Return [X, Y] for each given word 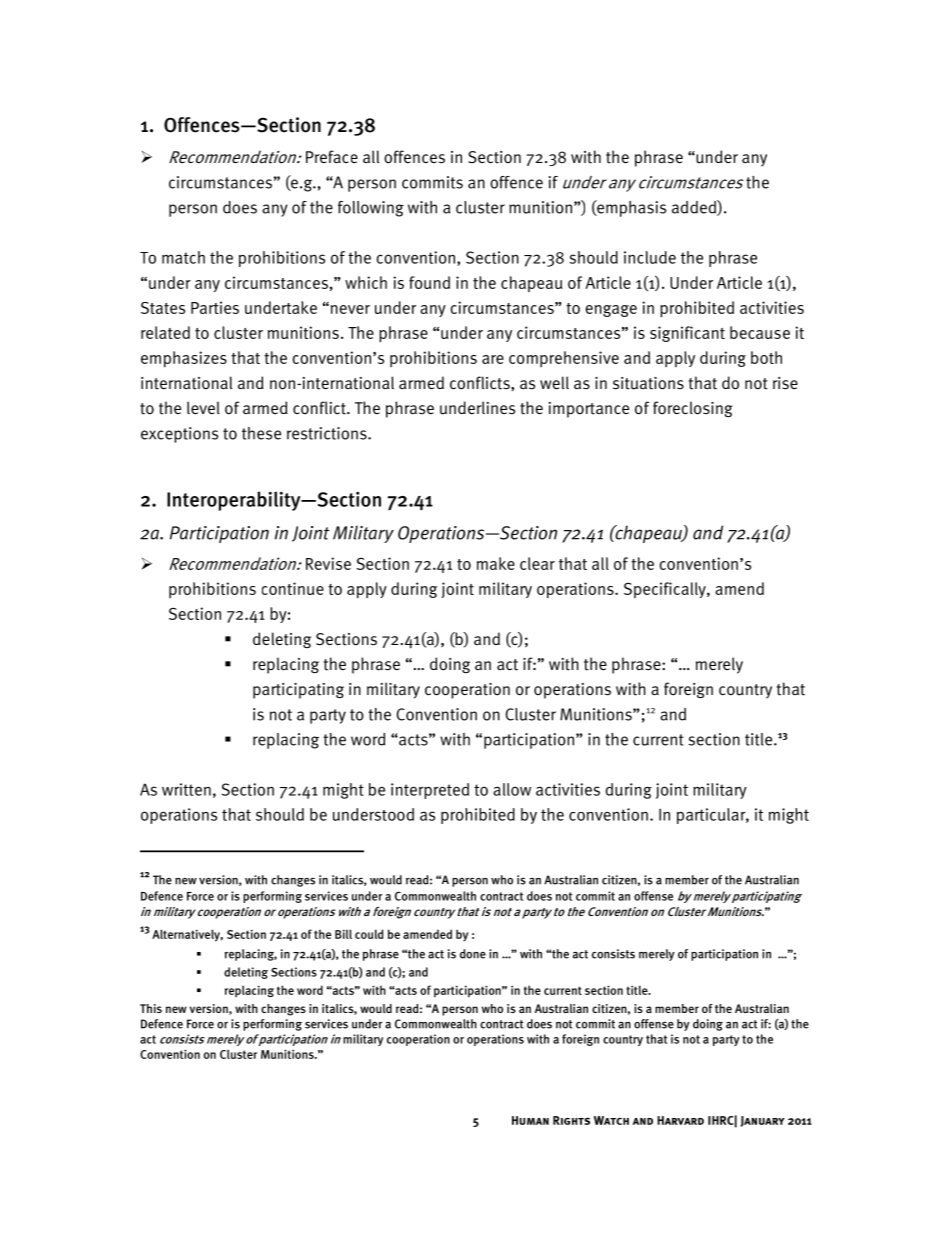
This [151, 1008]
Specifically [666, 590]
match [183, 257]
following [371, 209]
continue [293, 588]
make [496, 563]
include [650, 257]
